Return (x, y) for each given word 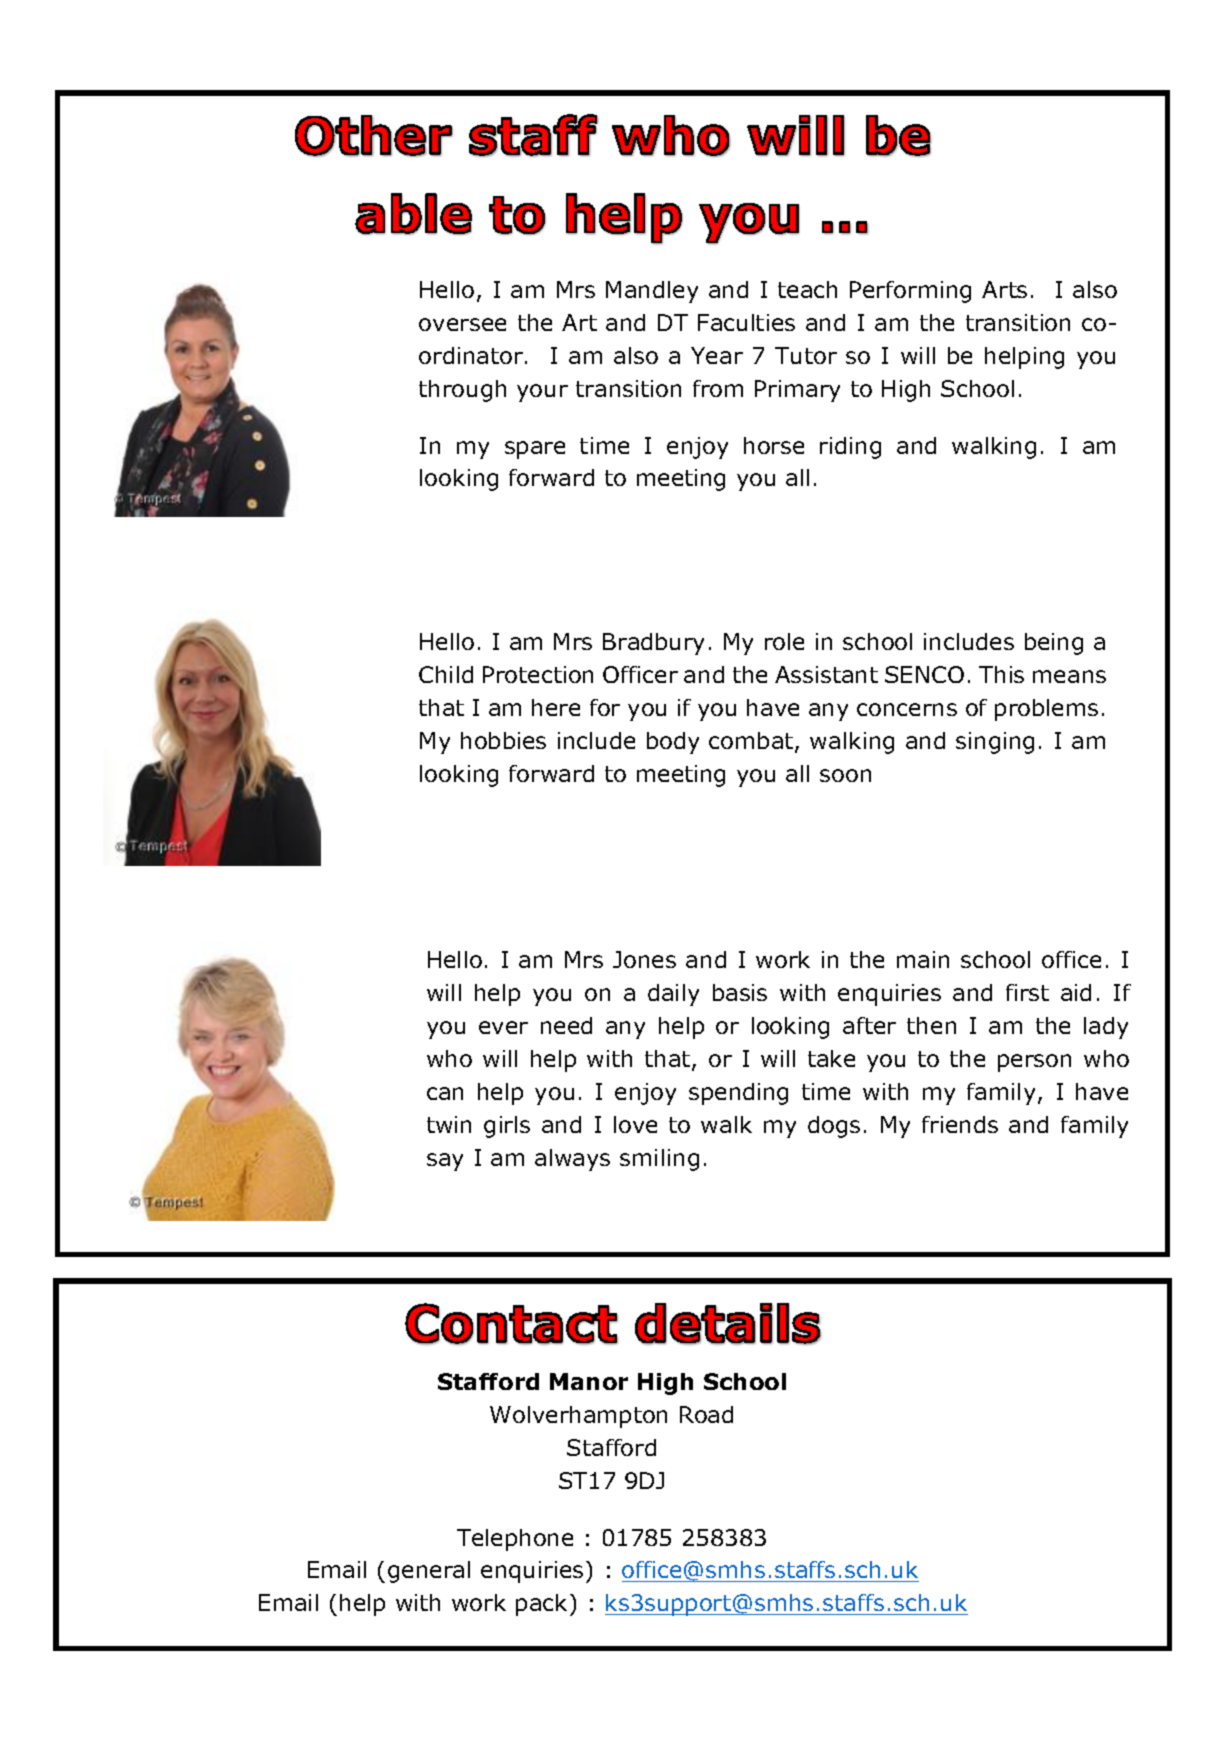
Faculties (746, 322)
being (1054, 644)
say (445, 1162)
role (784, 641)
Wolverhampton (578, 1417)
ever (503, 1027)
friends (960, 1124)
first (1027, 992)
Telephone (515, 1540)
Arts (1004, 289)
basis (740, 992)
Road (706, 1414)
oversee (462, 324)
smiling (659, 1160)
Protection (538, 674)
